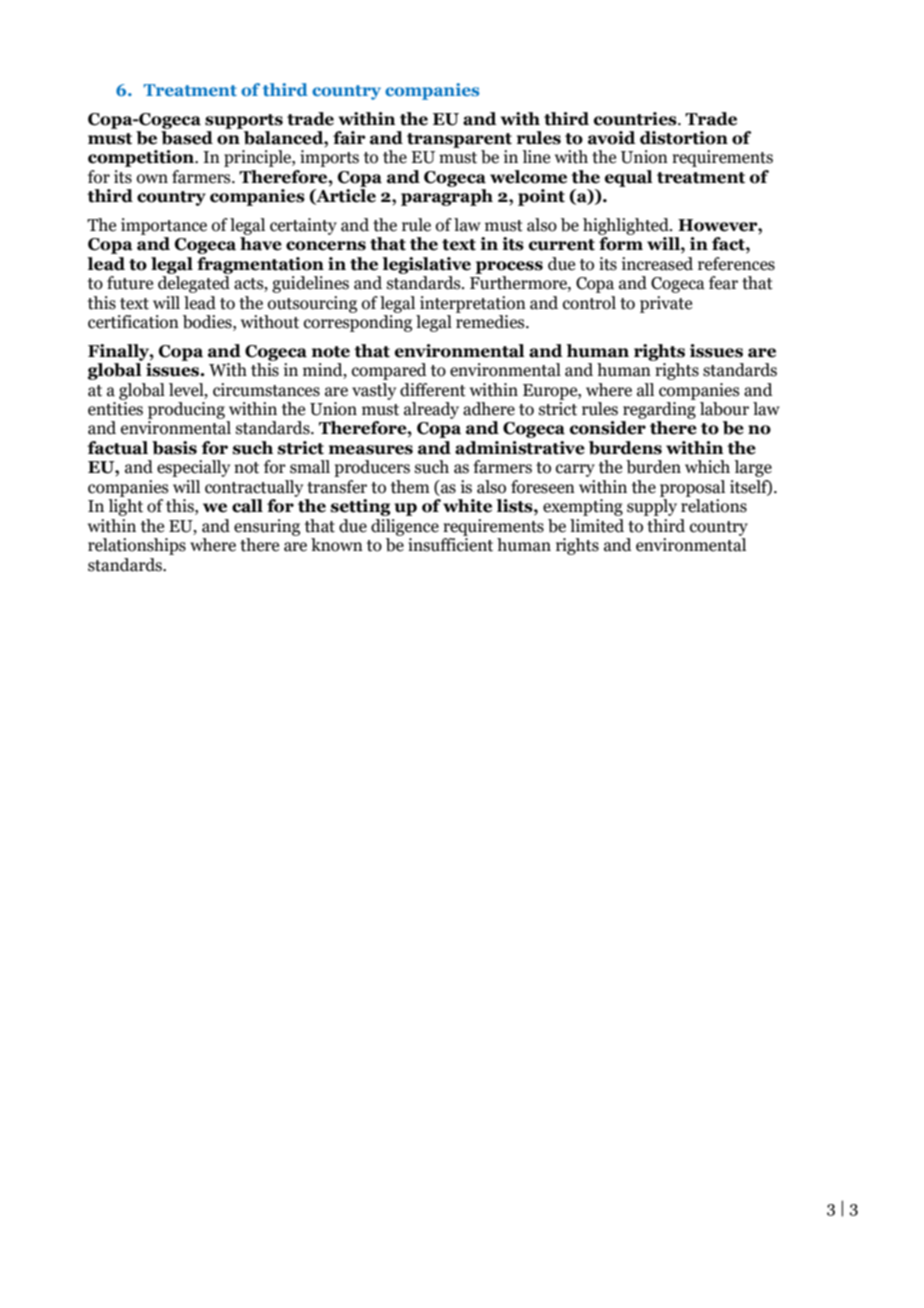  Describe the element at coordinates (267, 527) in the page. I see `ensuring` at that location.
